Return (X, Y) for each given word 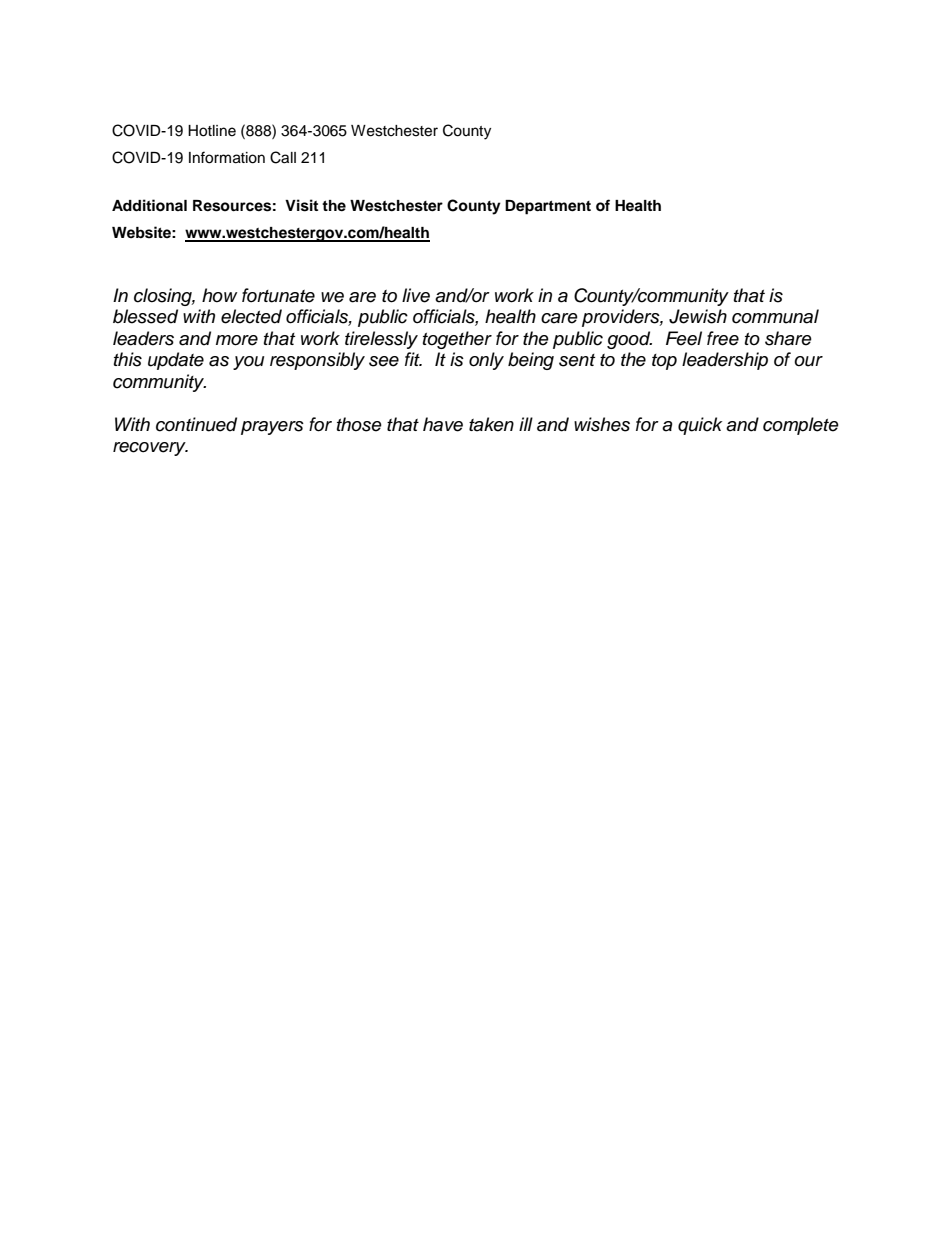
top (664, 362)
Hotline (212, 131)
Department (548, 207)
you (248, 363)
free (723, 338)
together (457, 340)
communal (775, 316)
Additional (149, 205)
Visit (301, 205)
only (486, 361)
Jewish (698, 316)
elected (251, 316)
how (219, 295)
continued (196, 424)
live (416, 295)
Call (283, 157)
